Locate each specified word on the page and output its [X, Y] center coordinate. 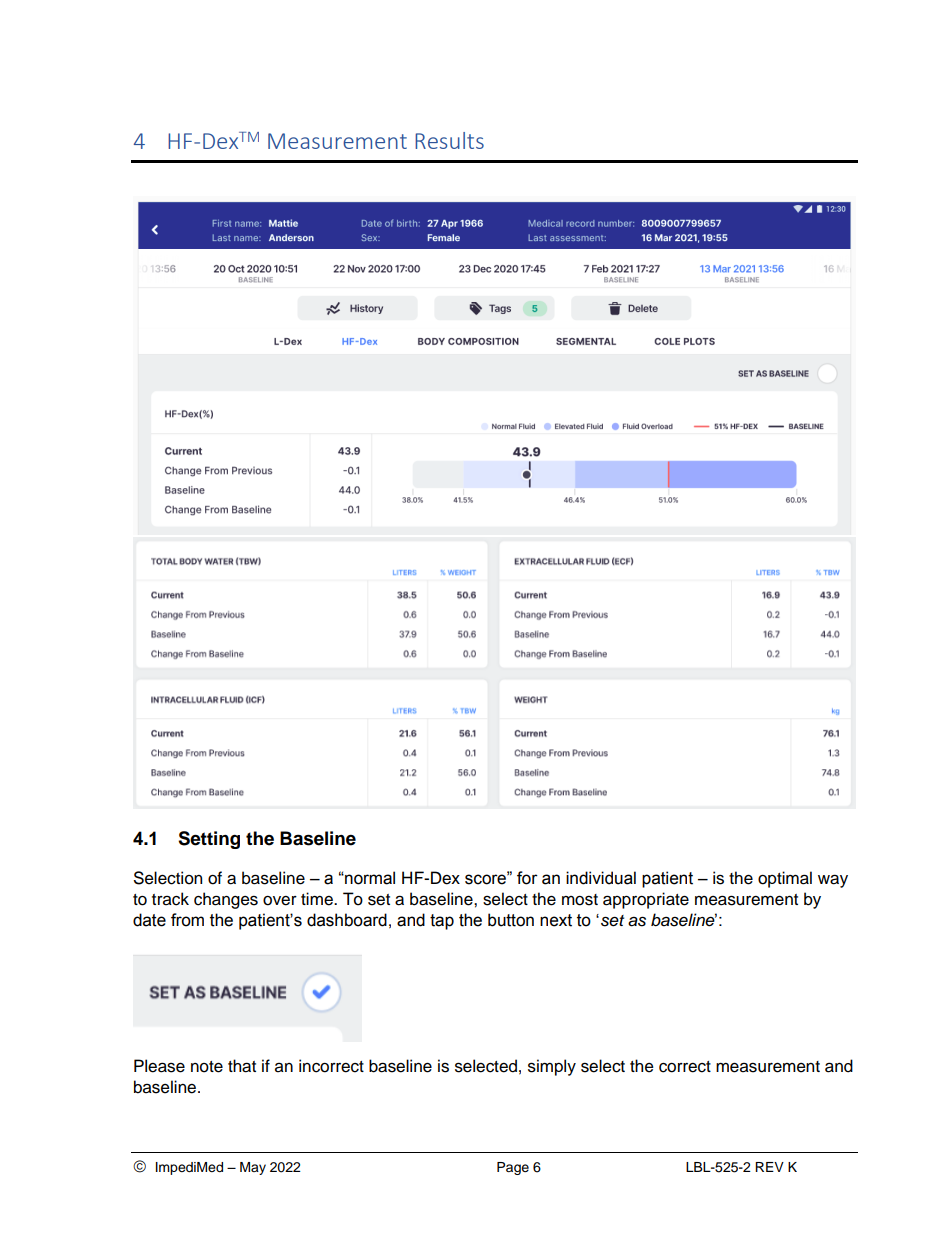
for [527, 878]
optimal [785, 879]
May [253, 1168]
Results [449, 140]
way [833, 881]
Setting [209, 840]
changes [226, 900]
